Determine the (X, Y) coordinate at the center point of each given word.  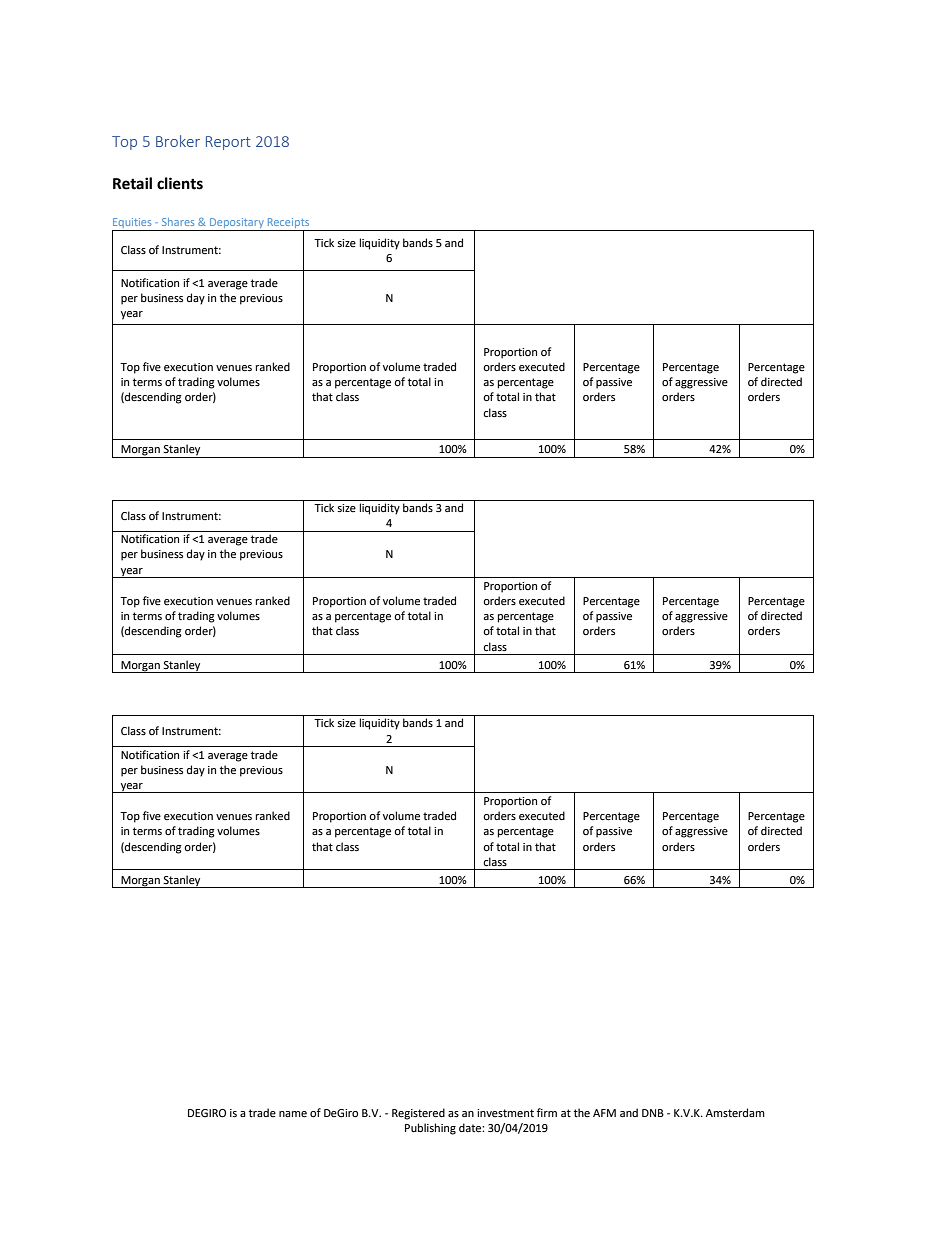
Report (228, 143)
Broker (178, 141)
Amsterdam (735, 1113)
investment (505, 1113)
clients (180, 183)
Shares (178, 222)
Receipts (288, 224)
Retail (132, 183)
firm (547, 1112)
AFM (604, 1113)
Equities (133, 224)
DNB (653, 1113)
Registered (418, 1114)
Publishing (430, 1129)
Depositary (237, 224)
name (293, 1114)
